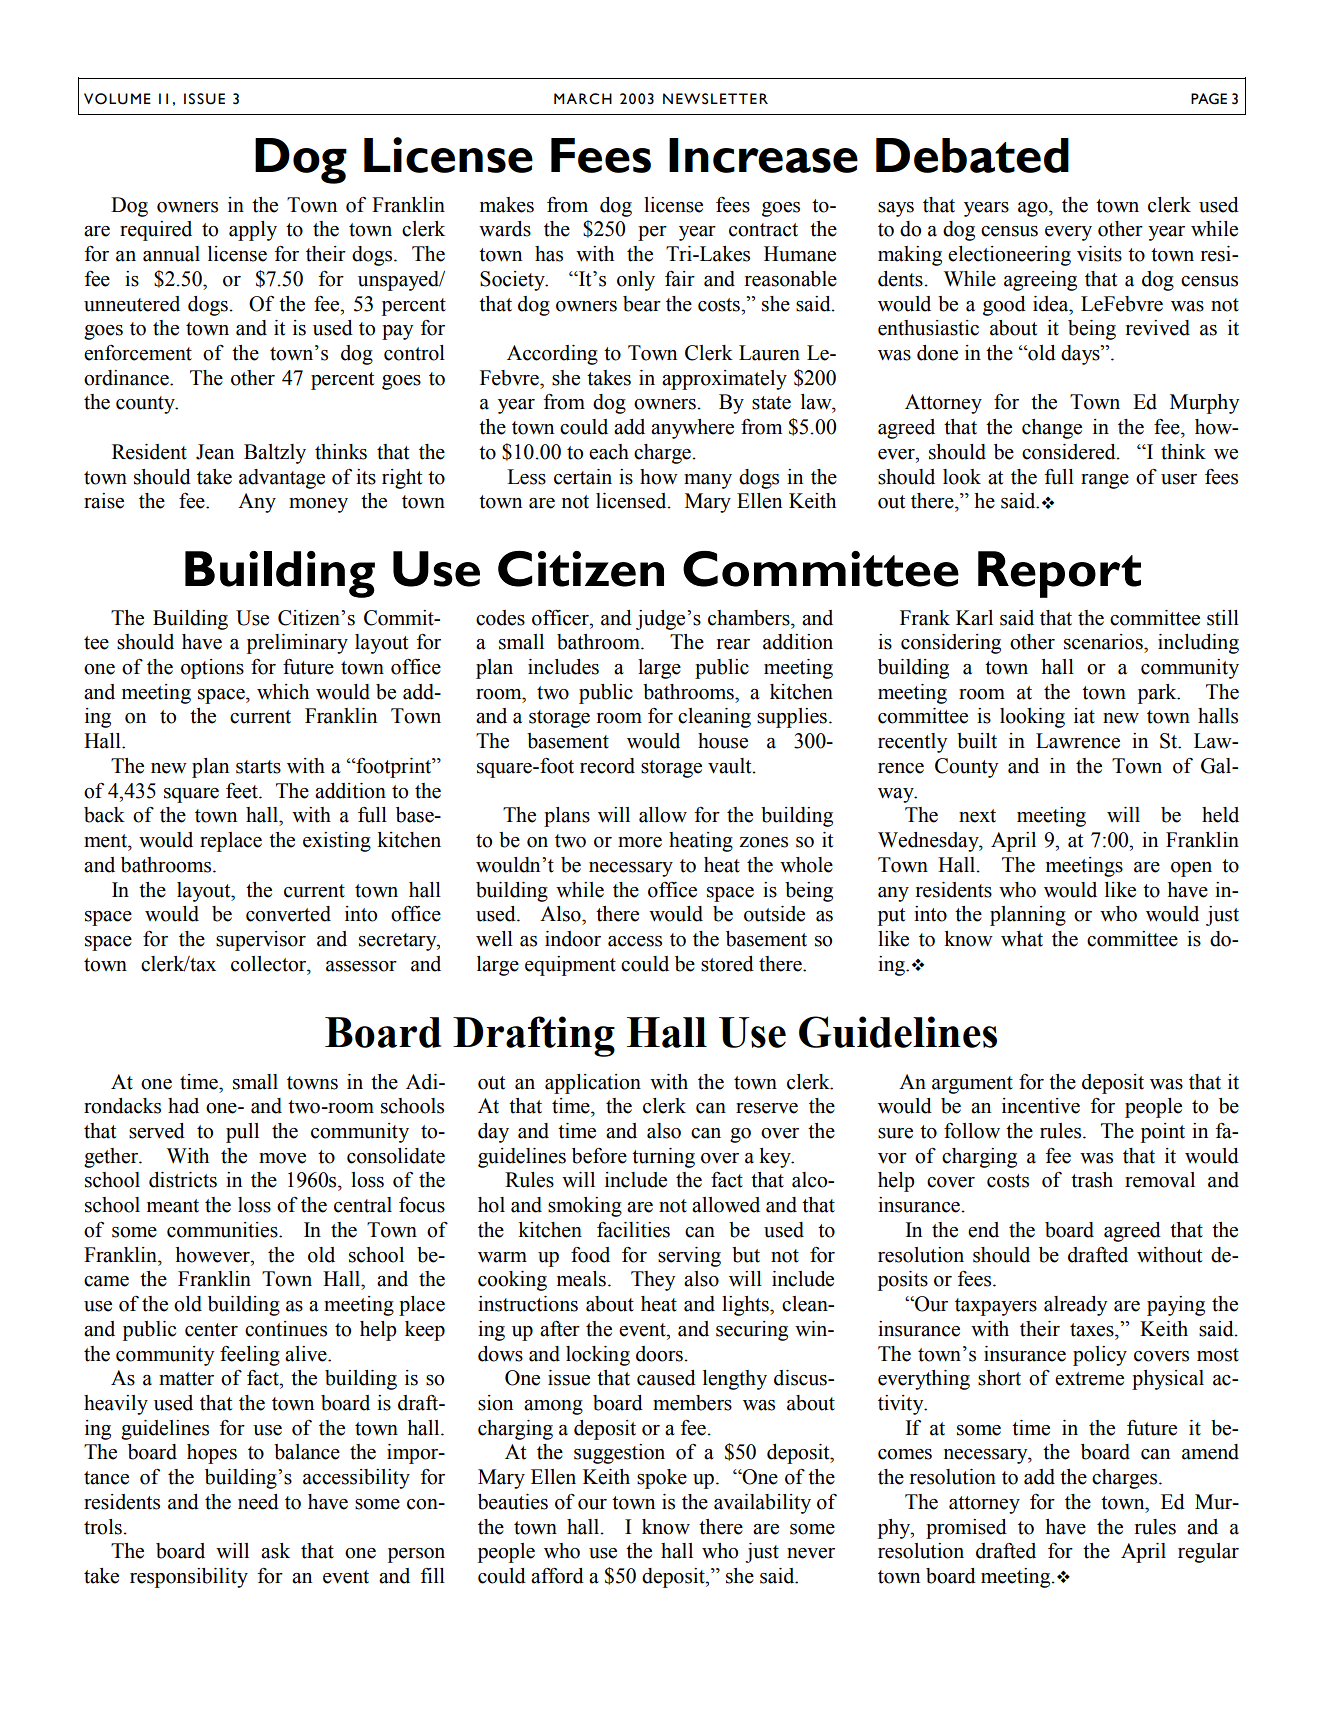  Describe the element at coordinates (662, 1479) in the document. I see `spoke` at that location.
